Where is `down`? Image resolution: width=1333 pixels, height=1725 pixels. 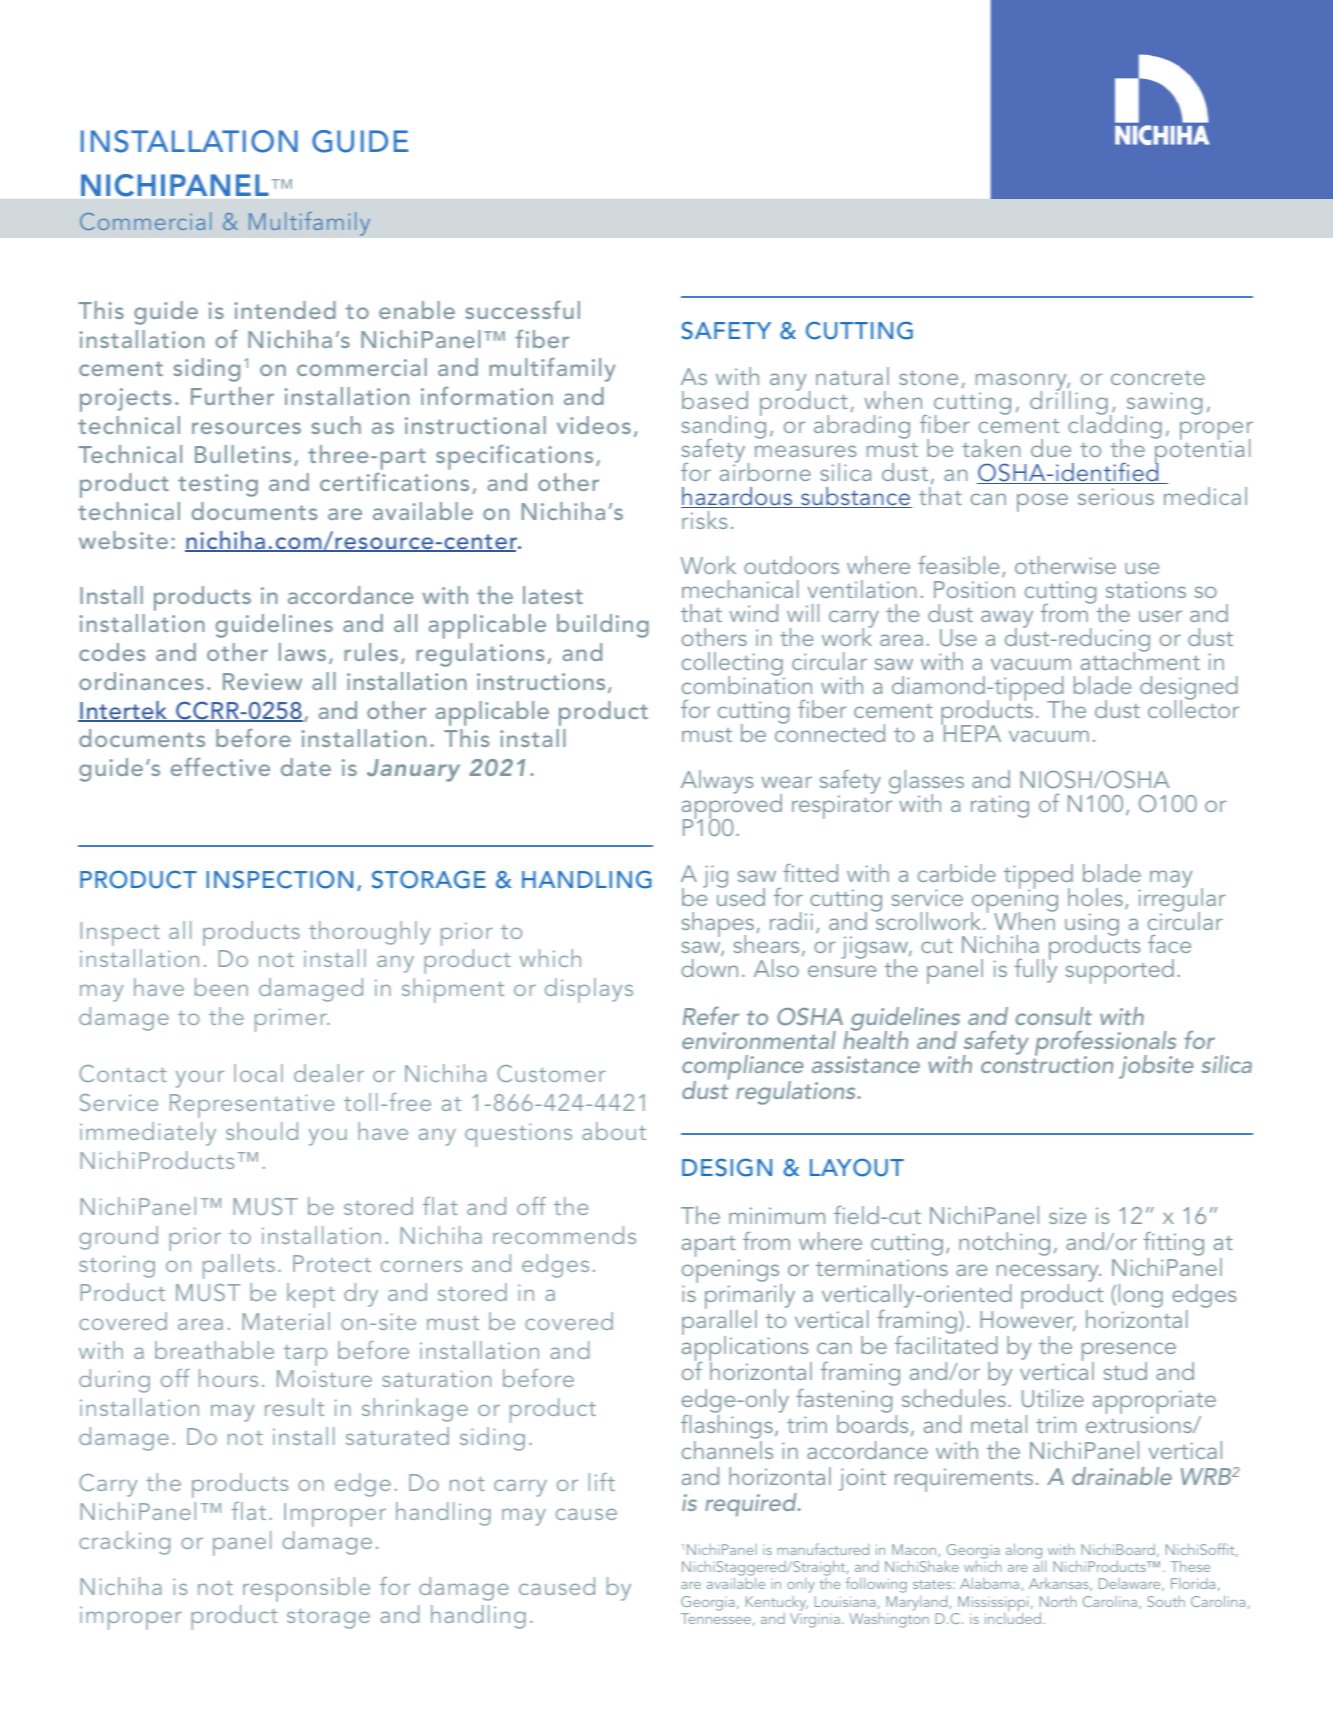
down is located at coordinates (709, 968).
